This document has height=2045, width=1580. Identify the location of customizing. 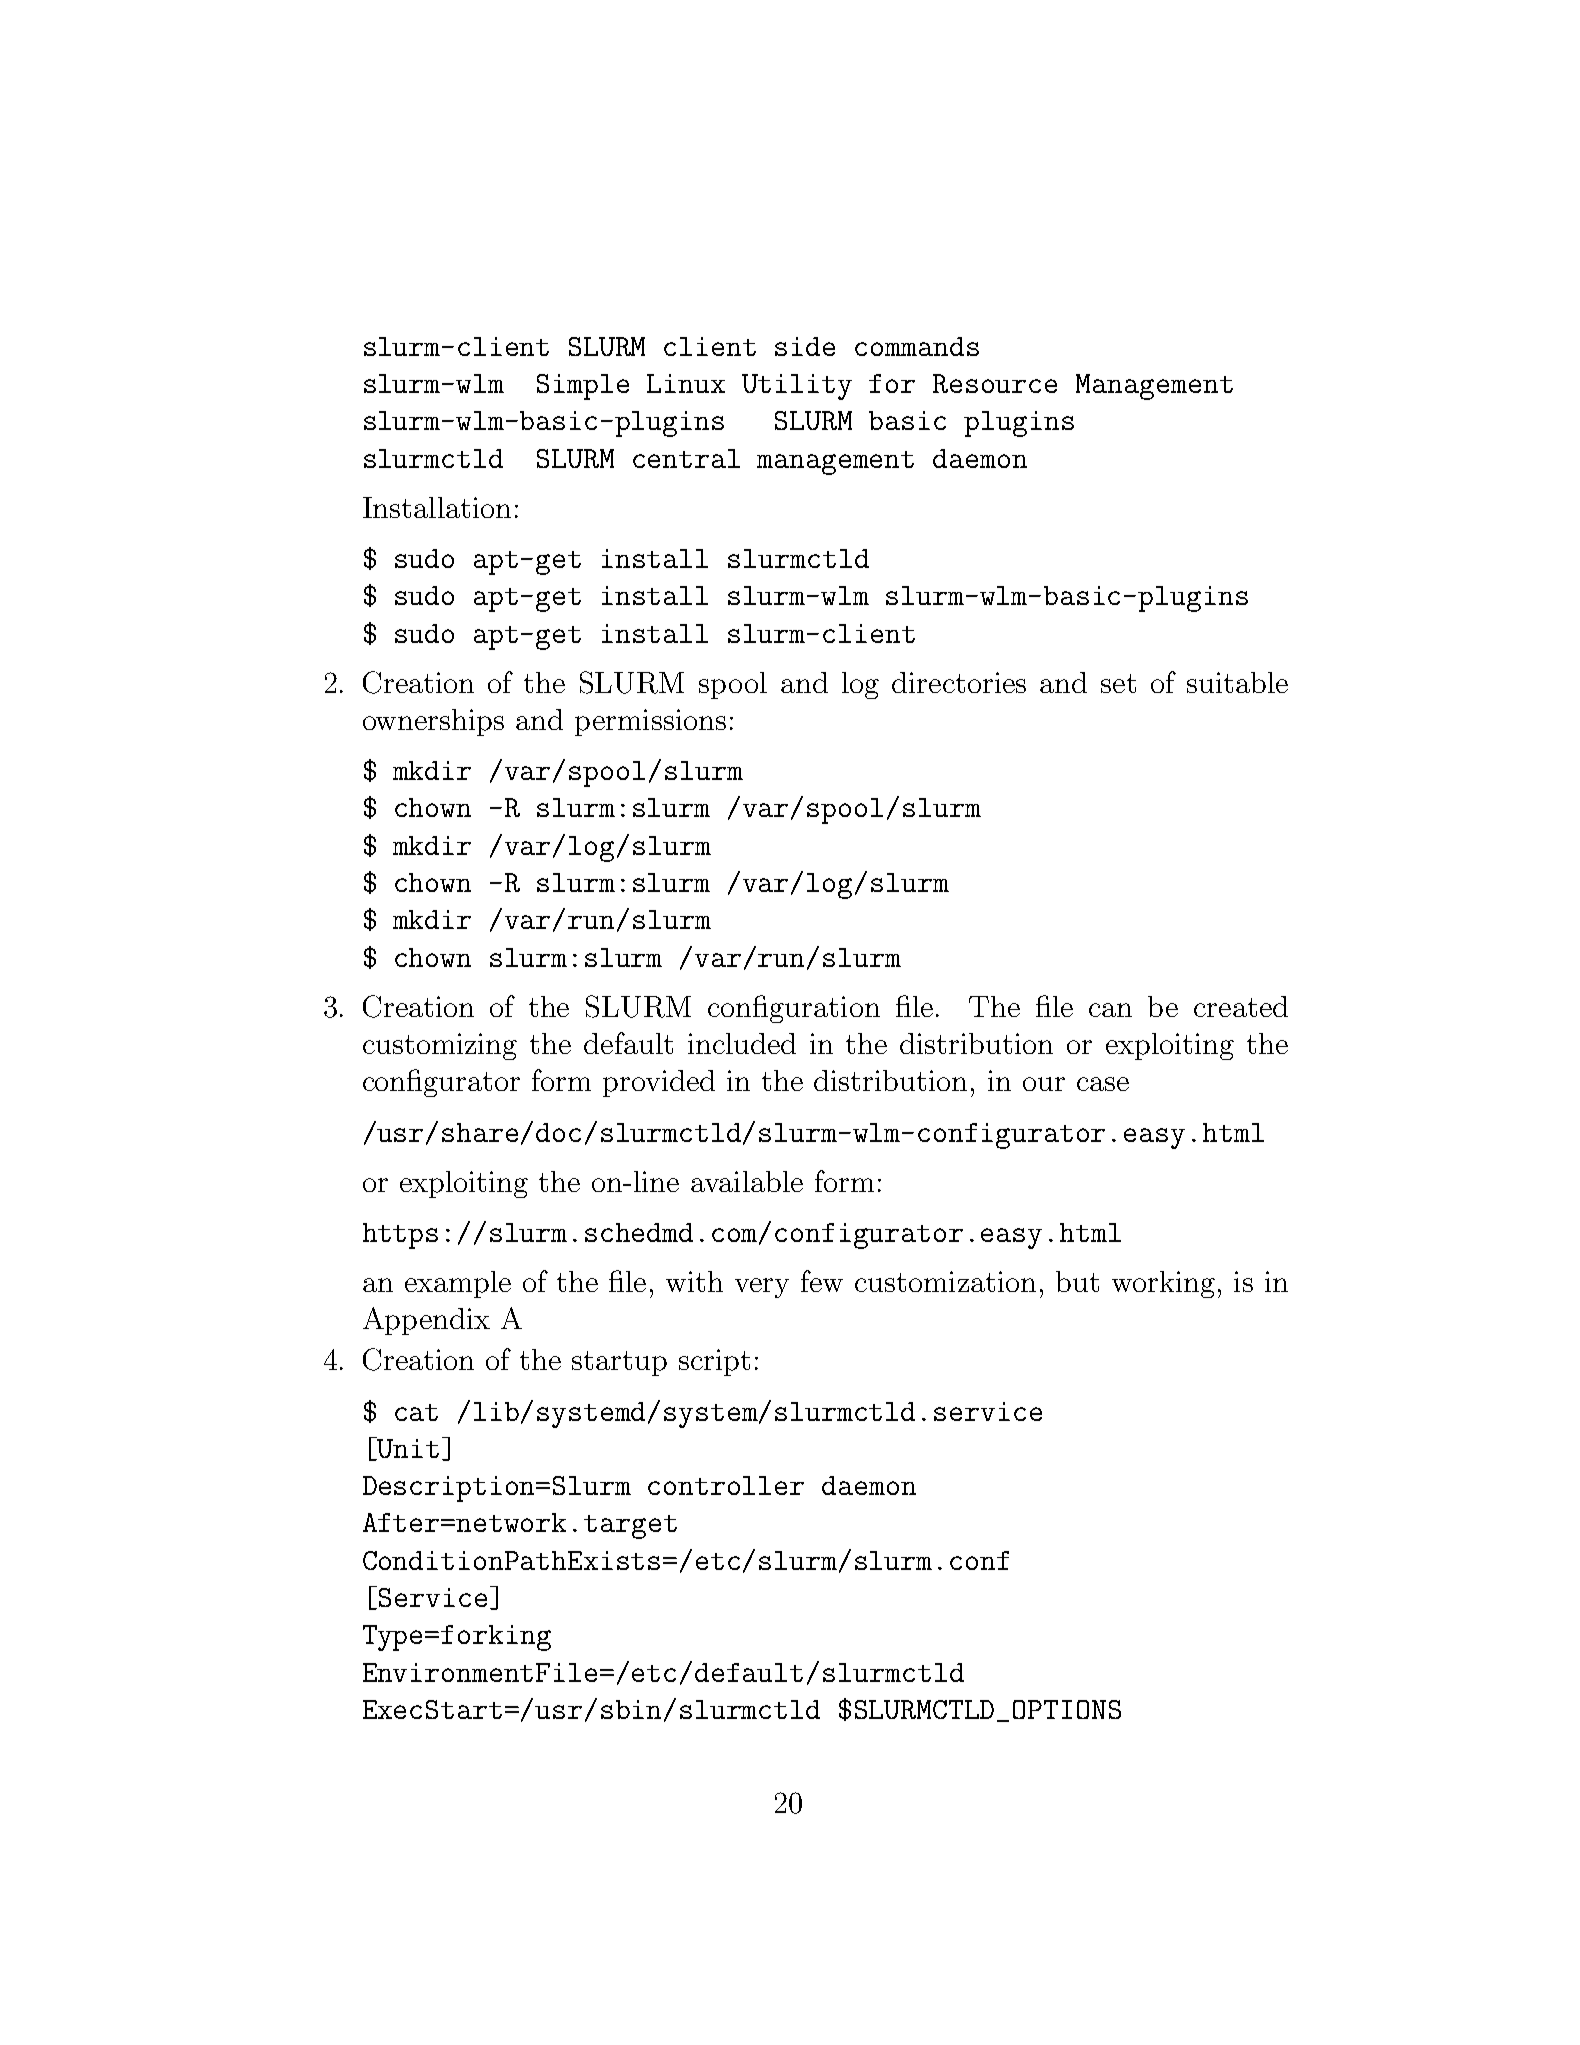
(440, 1046).
